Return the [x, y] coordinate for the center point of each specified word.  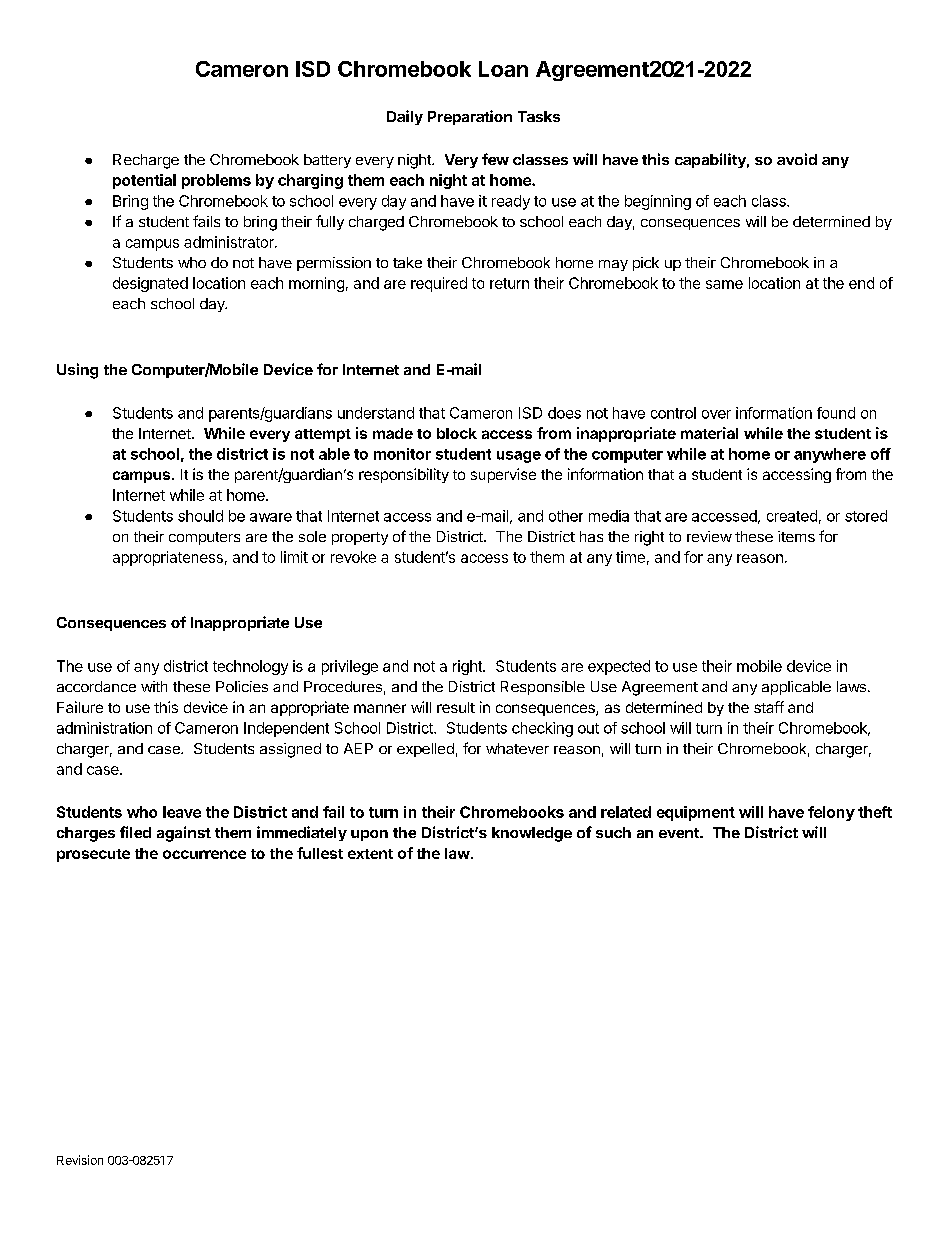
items [796, 536]
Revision [80, 1160]
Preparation [470, 117]
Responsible [543, 688]
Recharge [146, 161]
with [154, 686]
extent [370, 854]
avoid [797, 159]
